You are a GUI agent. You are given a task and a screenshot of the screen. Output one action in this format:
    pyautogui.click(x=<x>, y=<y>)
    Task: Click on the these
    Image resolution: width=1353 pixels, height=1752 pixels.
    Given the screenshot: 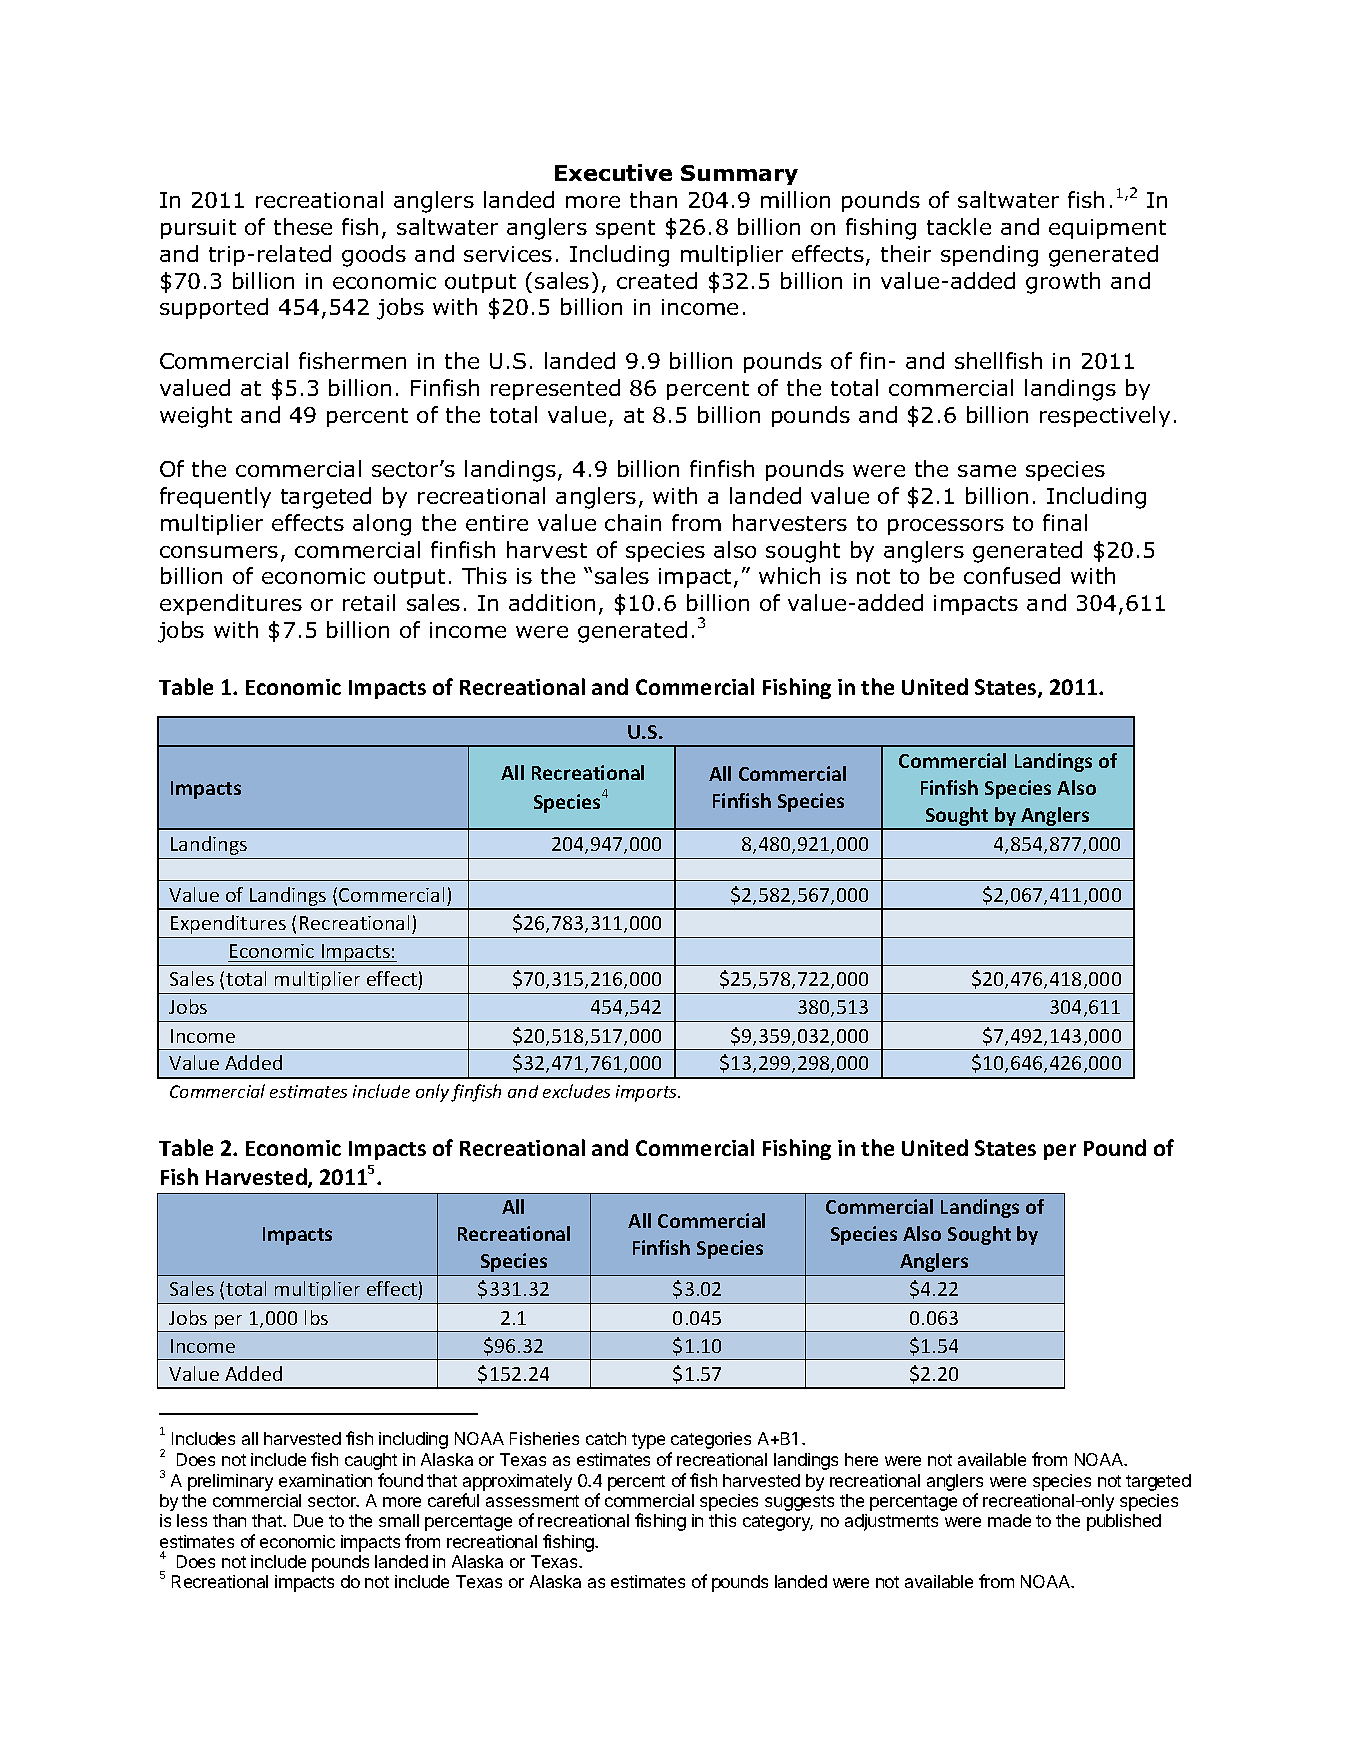 What is the action you would take?
    pyautogui.click(x=303, y=226)
